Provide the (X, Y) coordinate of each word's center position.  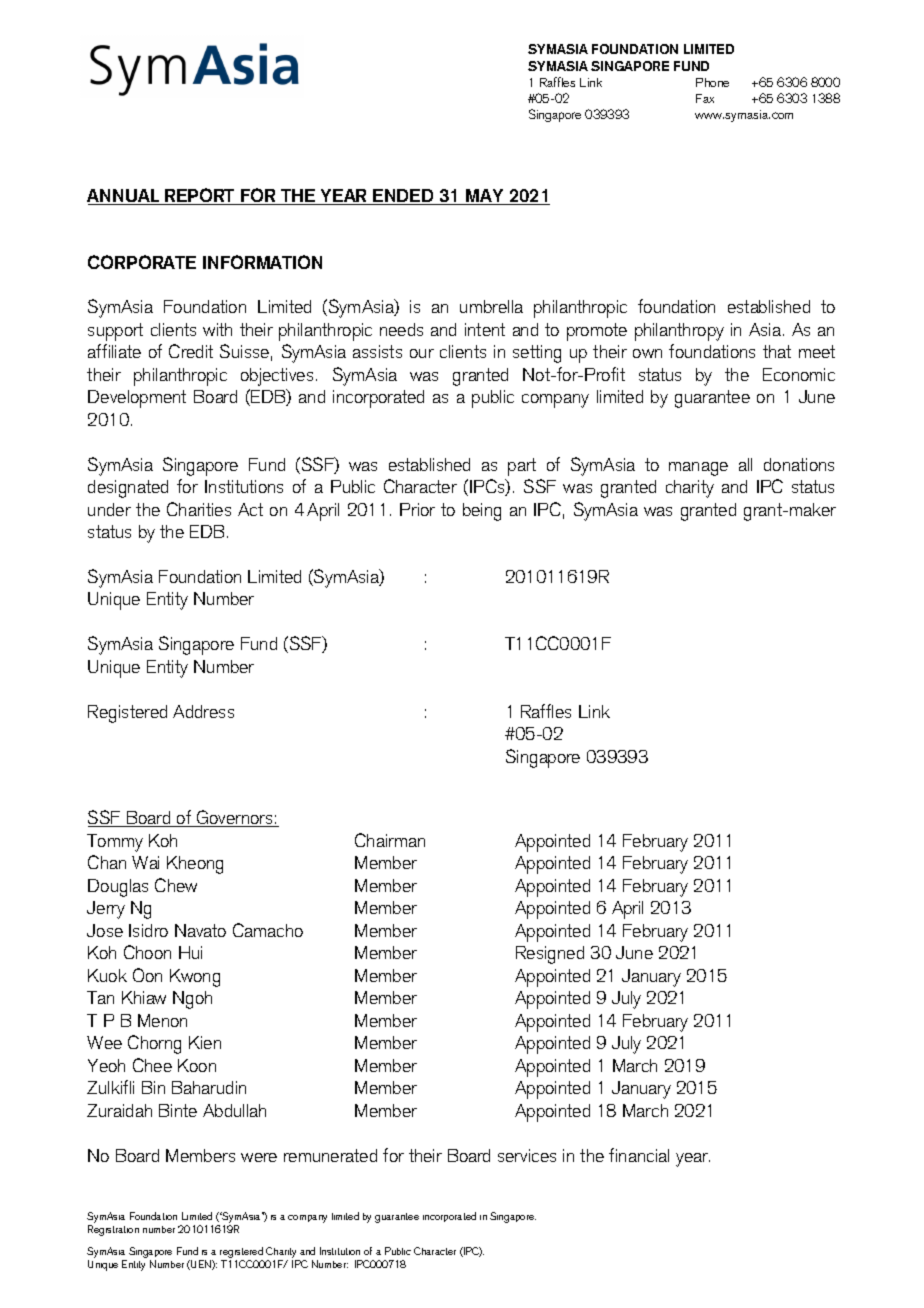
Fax (705, 98)
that (777, 351)
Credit (191, 351)
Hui (190, 952)
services (527, 1155)
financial (639, 1155)
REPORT (200, 196)
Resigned (550, 955)
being (482, 512)
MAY (485, 197)
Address (203, 711)
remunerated (330, 1155)
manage (698, 469)
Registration (113, 1230)
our (422, 353)
